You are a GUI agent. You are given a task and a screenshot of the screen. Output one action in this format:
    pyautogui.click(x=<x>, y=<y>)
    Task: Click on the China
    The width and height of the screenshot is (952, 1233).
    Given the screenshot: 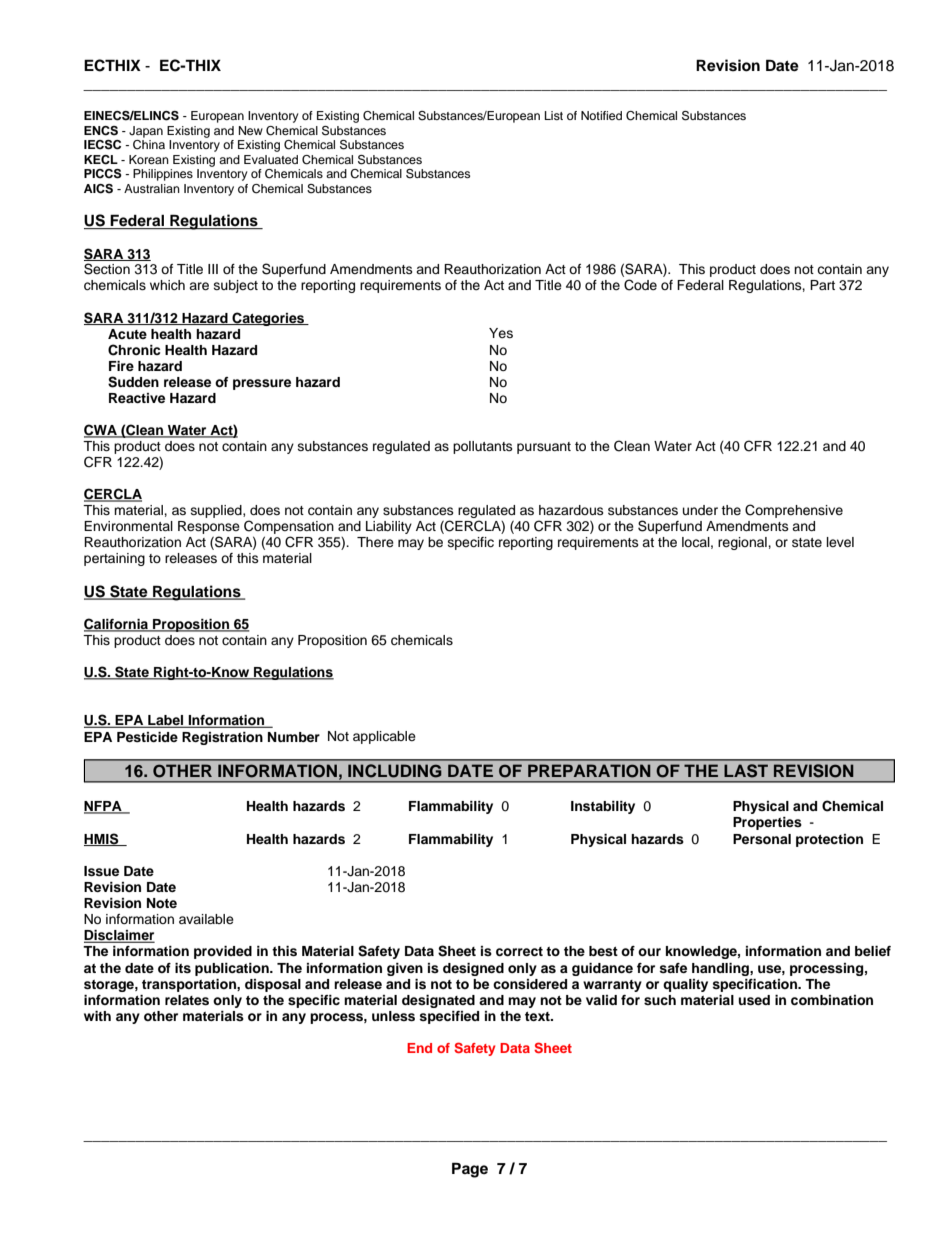 What is the action you would take?
    pyautogui.click(x=149, y=145)
